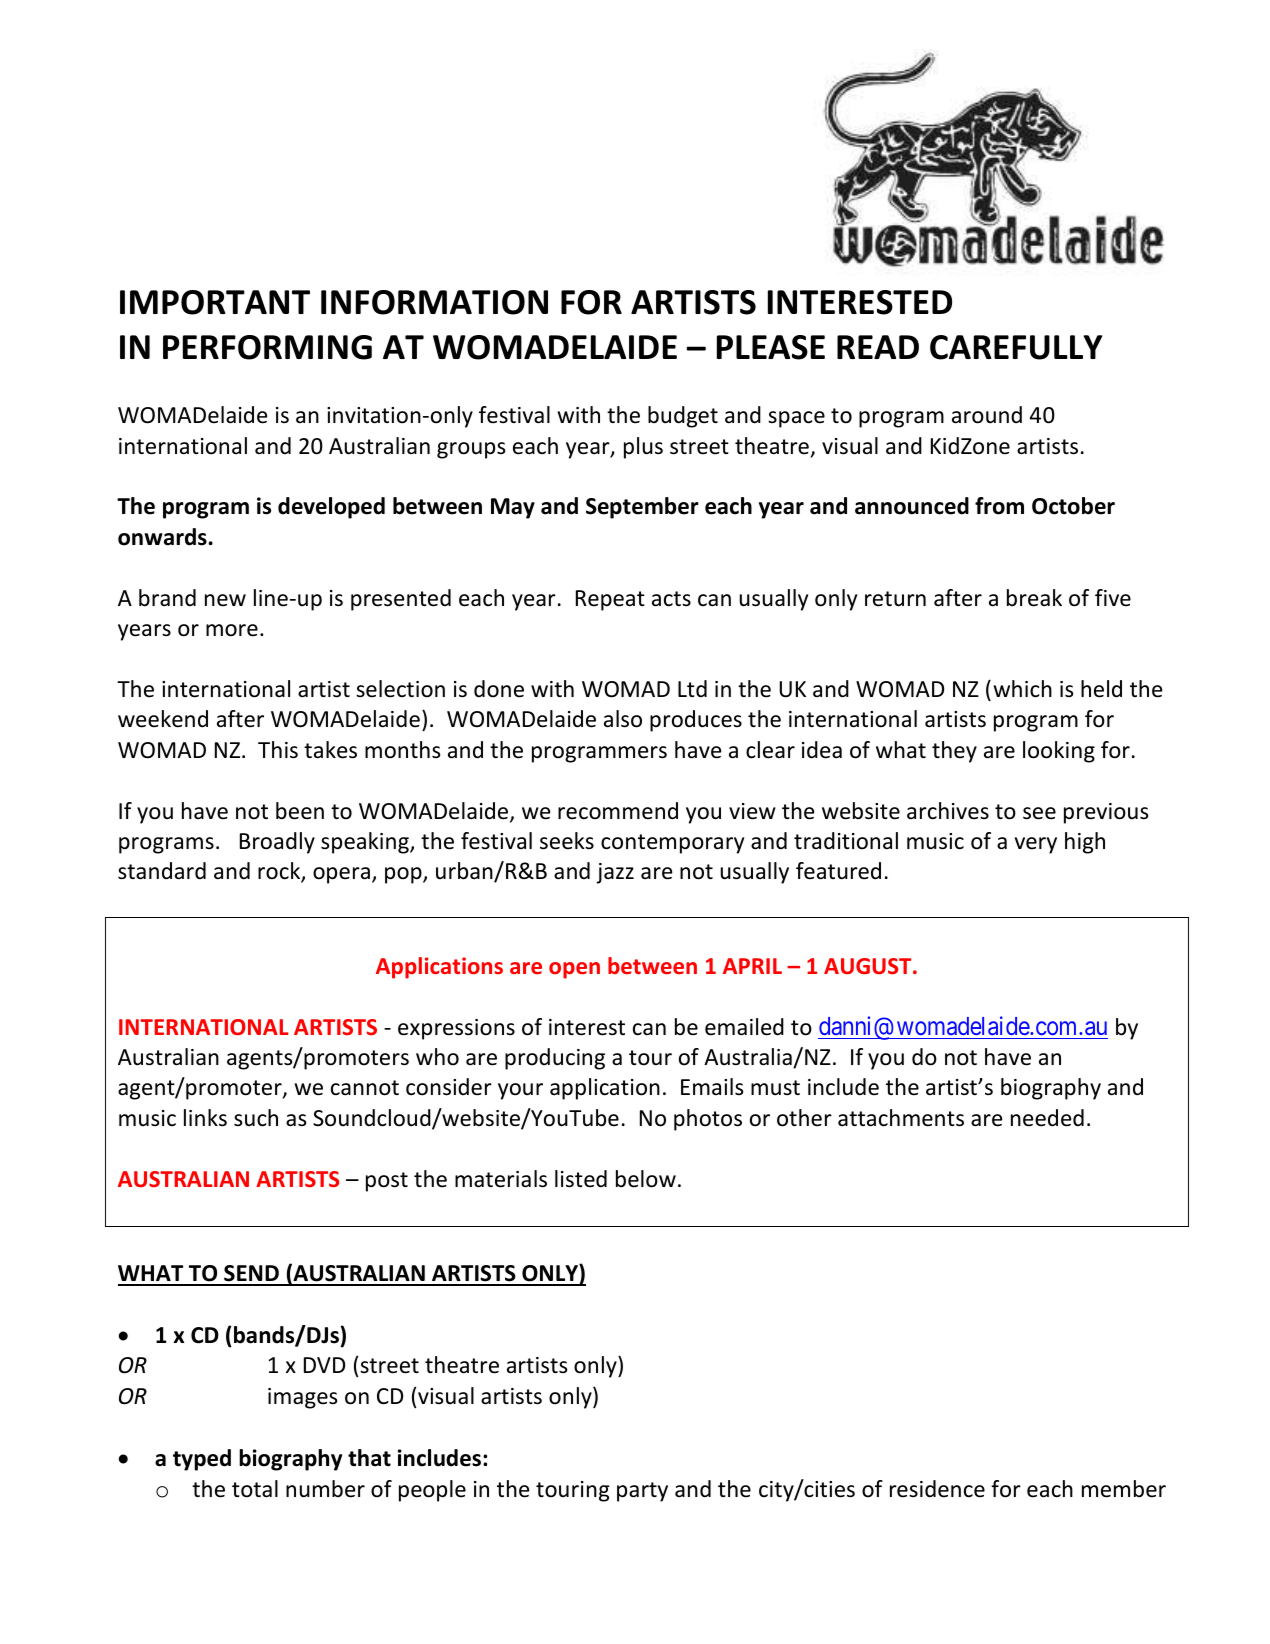 This screenshot has width=1270, height=1644. I want to click on PLEASE, so click(771, 347).
